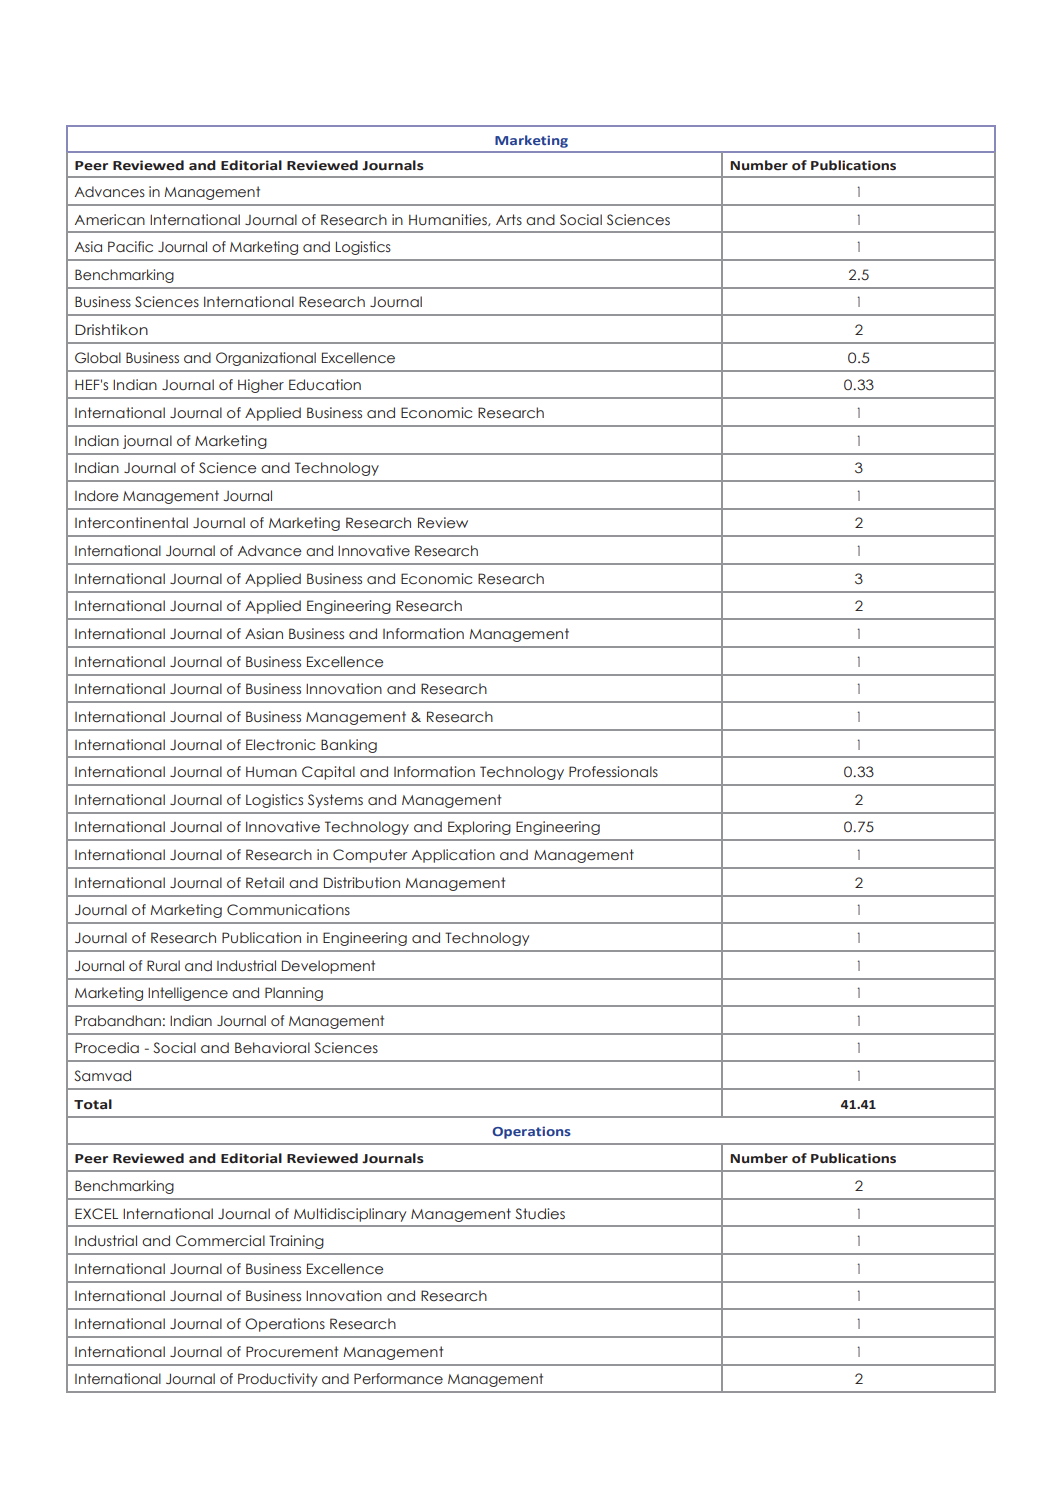 The height and width of the screenshot is (1496, 1058). What do you see at coordinates (265, 882) in the screenshot?
I see `Retail` at bounding box center [265, 882].
